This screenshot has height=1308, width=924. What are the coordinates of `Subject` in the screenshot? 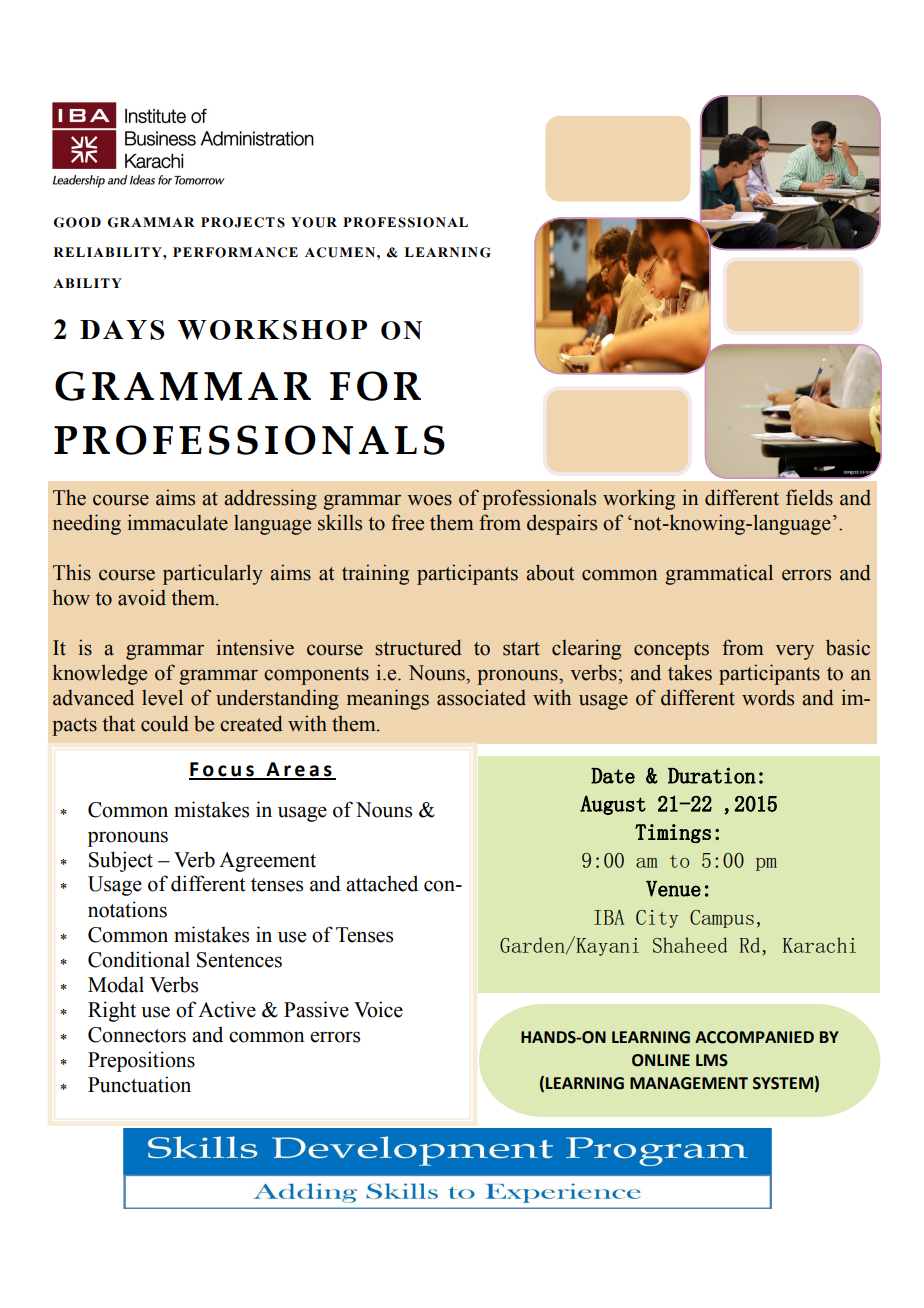 It's located at (121, 861).
